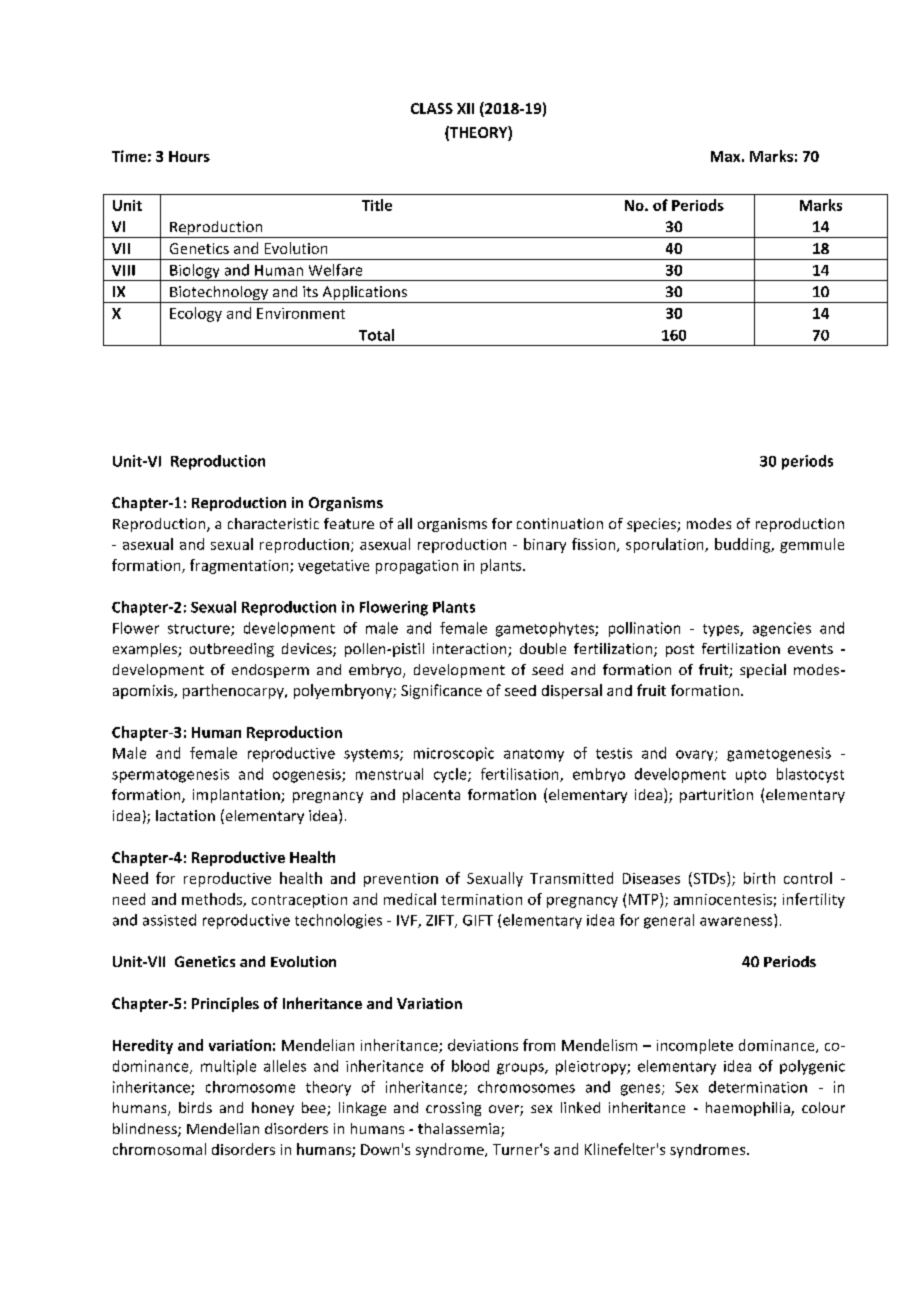 This document has width=924, height=1308. What do you see at coordinates (560, 523) in the document?
I see `continuation` at bounding box center [560, 523].
